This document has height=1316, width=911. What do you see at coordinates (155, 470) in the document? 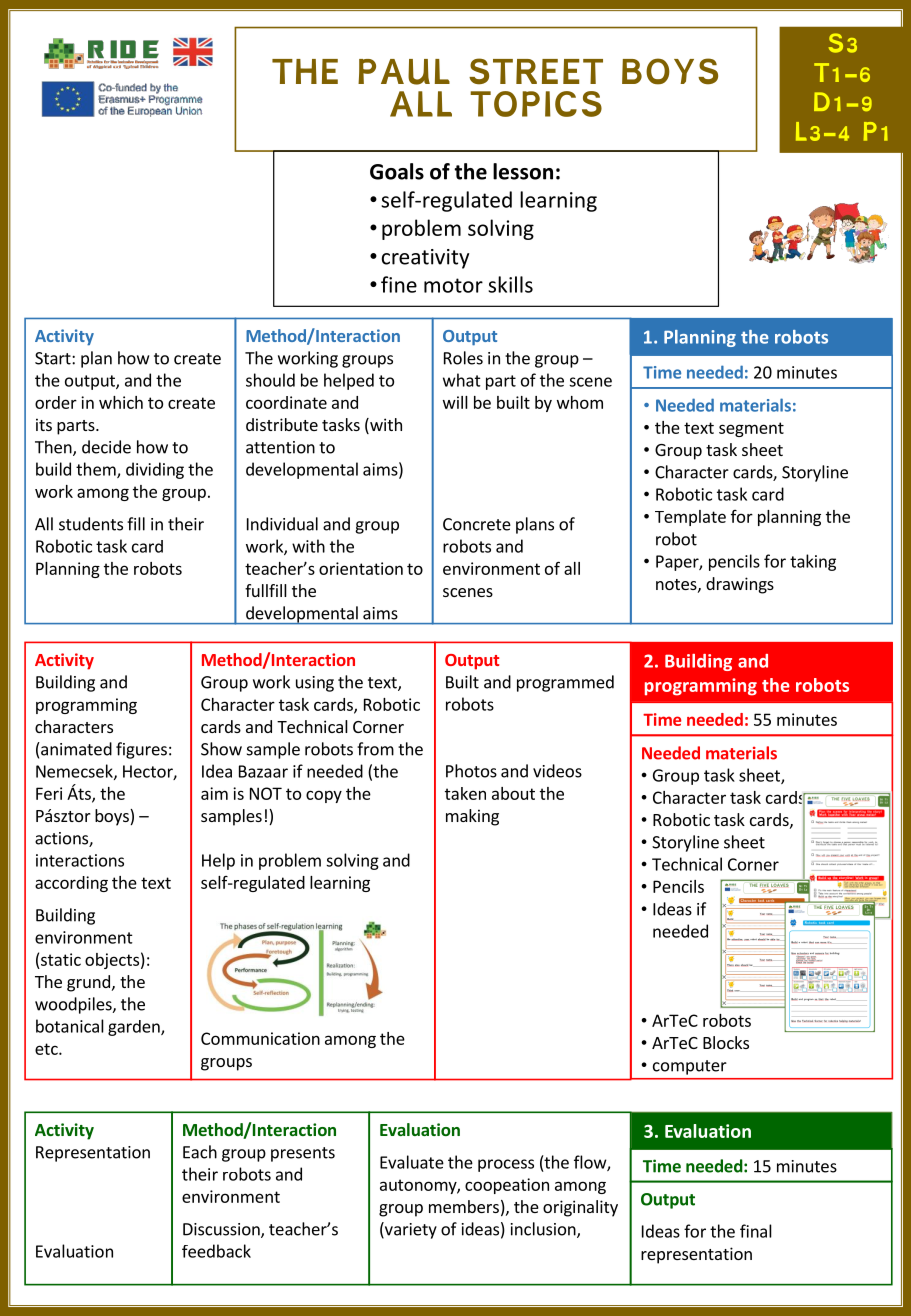
I see `dividing` at bounding box center [155, 470].
